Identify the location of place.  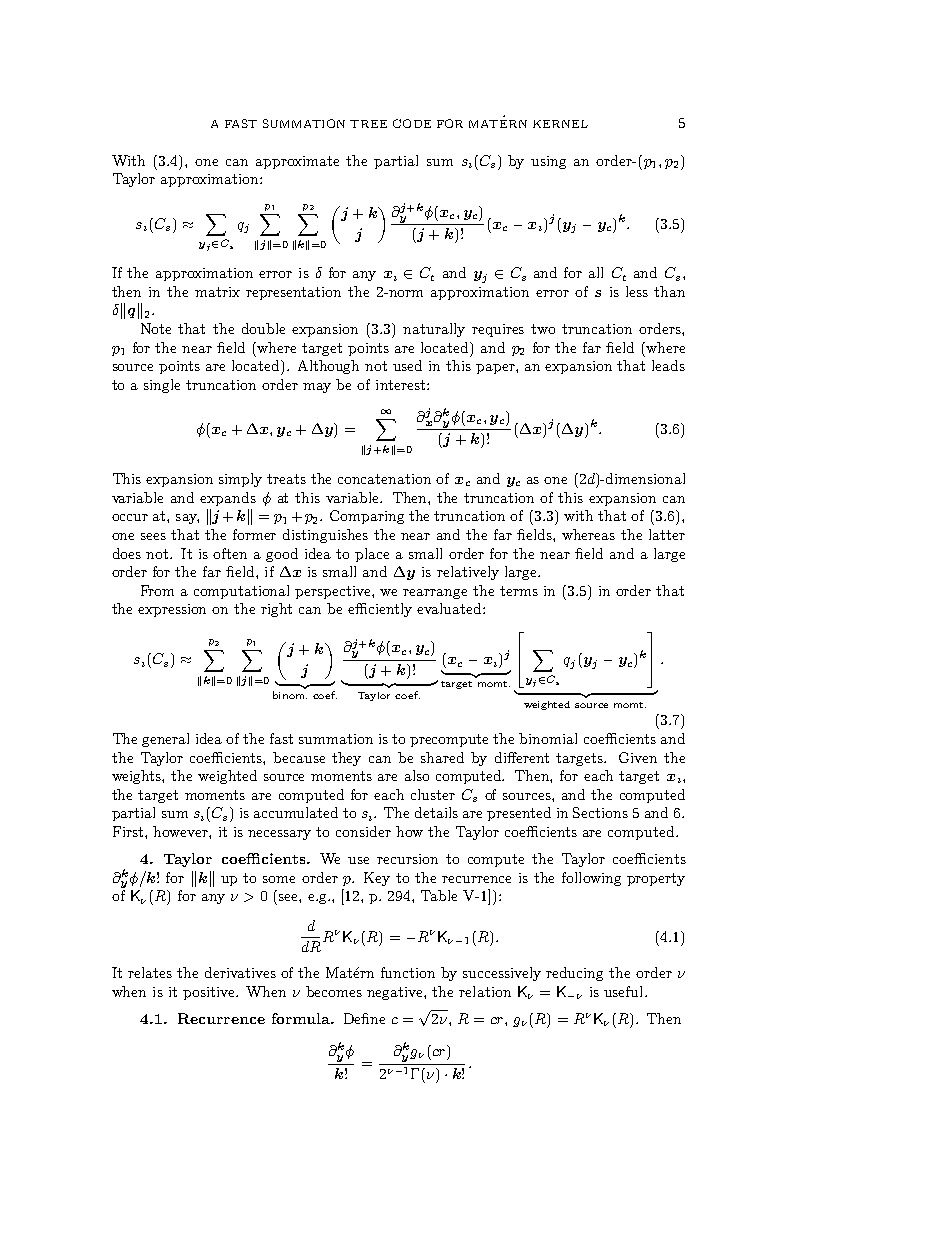
(372, 555).
